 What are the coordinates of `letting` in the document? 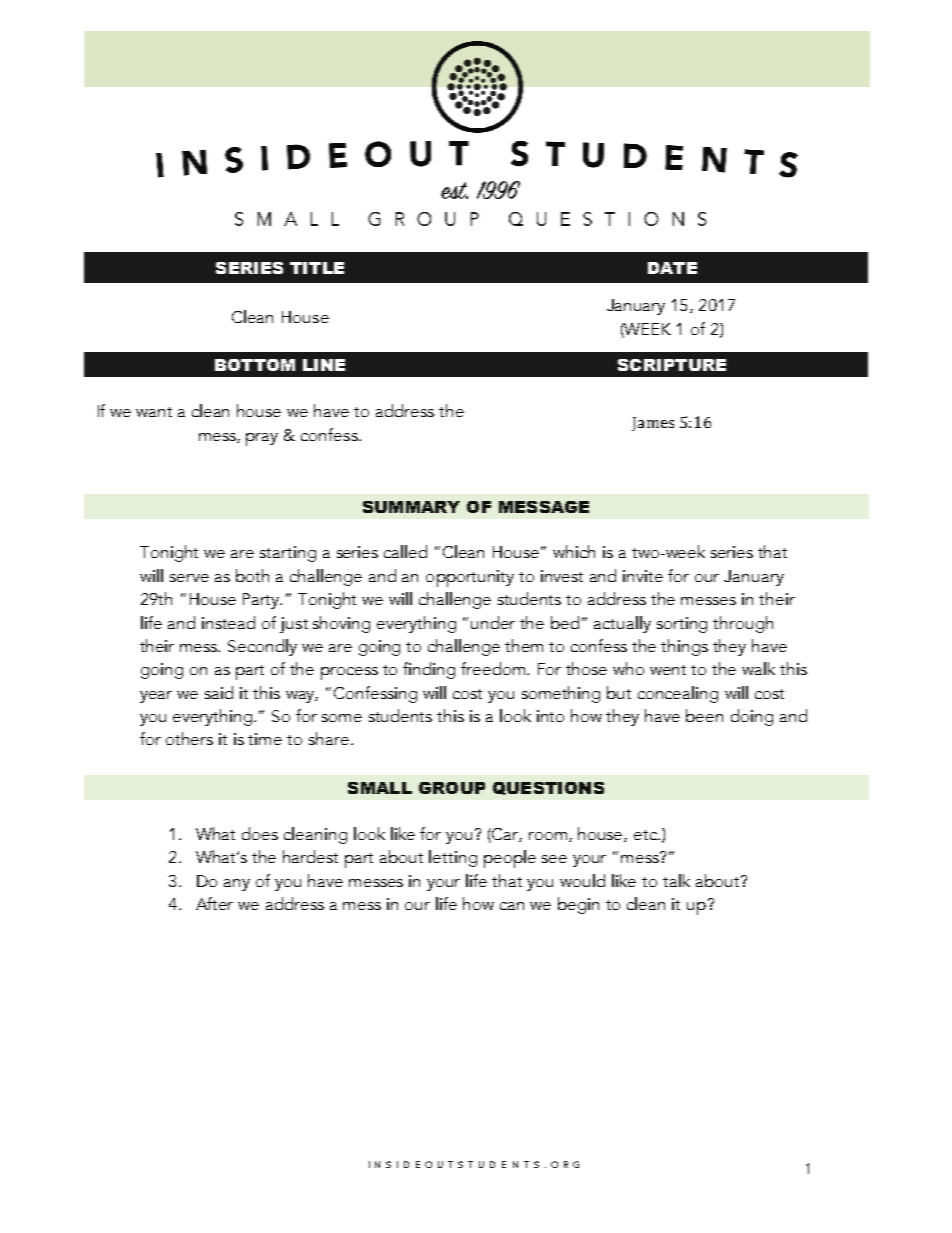 It's located at (453, 858).
